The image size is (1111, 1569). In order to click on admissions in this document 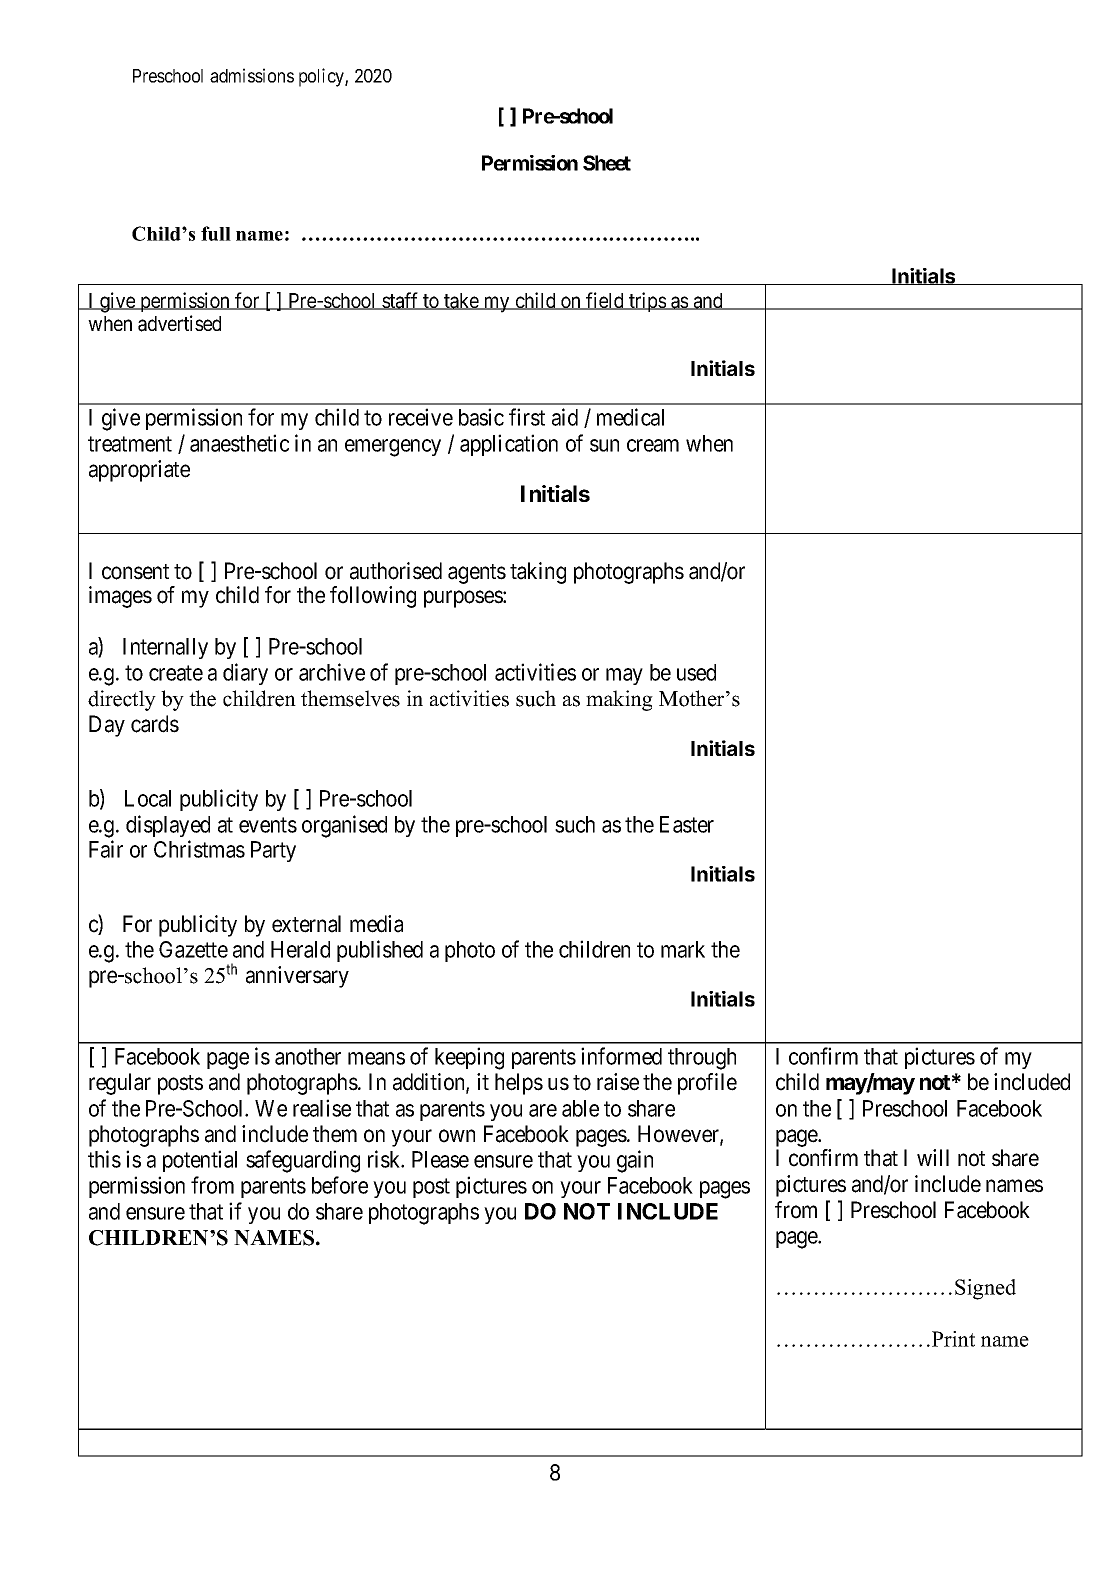, I will do `click(252, 75)`.
